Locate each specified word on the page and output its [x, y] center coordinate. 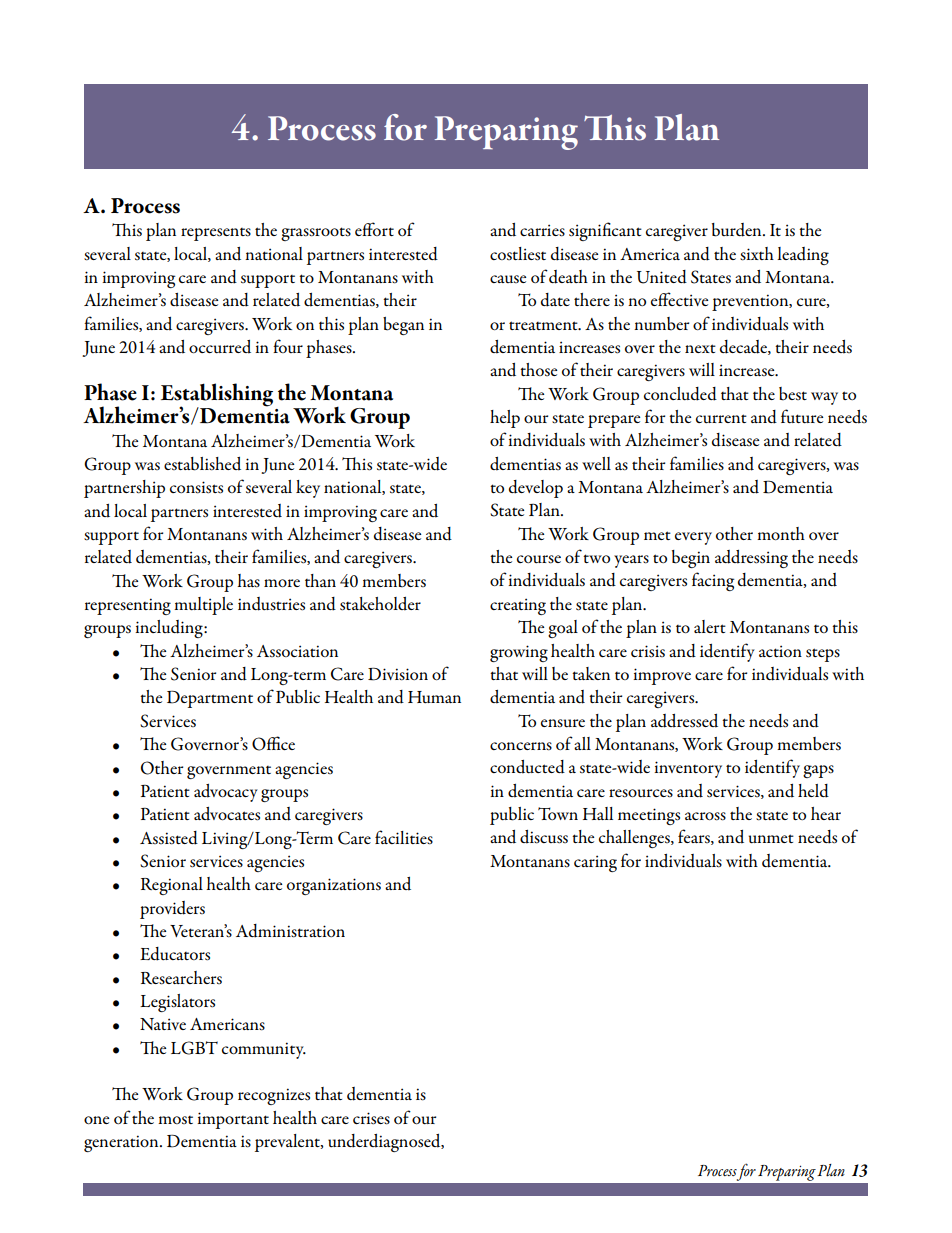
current [721, 418]
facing [713, 581]
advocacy [226, 793]
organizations [334, 886]
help [505, 419]
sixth [757, 254]
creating [518, 606]
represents [216, 234]
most [175, 1120]
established [202, 464]
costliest [518, 254]
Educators [175, 954]
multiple [203, 606]
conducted [527, 767]
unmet [771, 839]
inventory [688, 769]
